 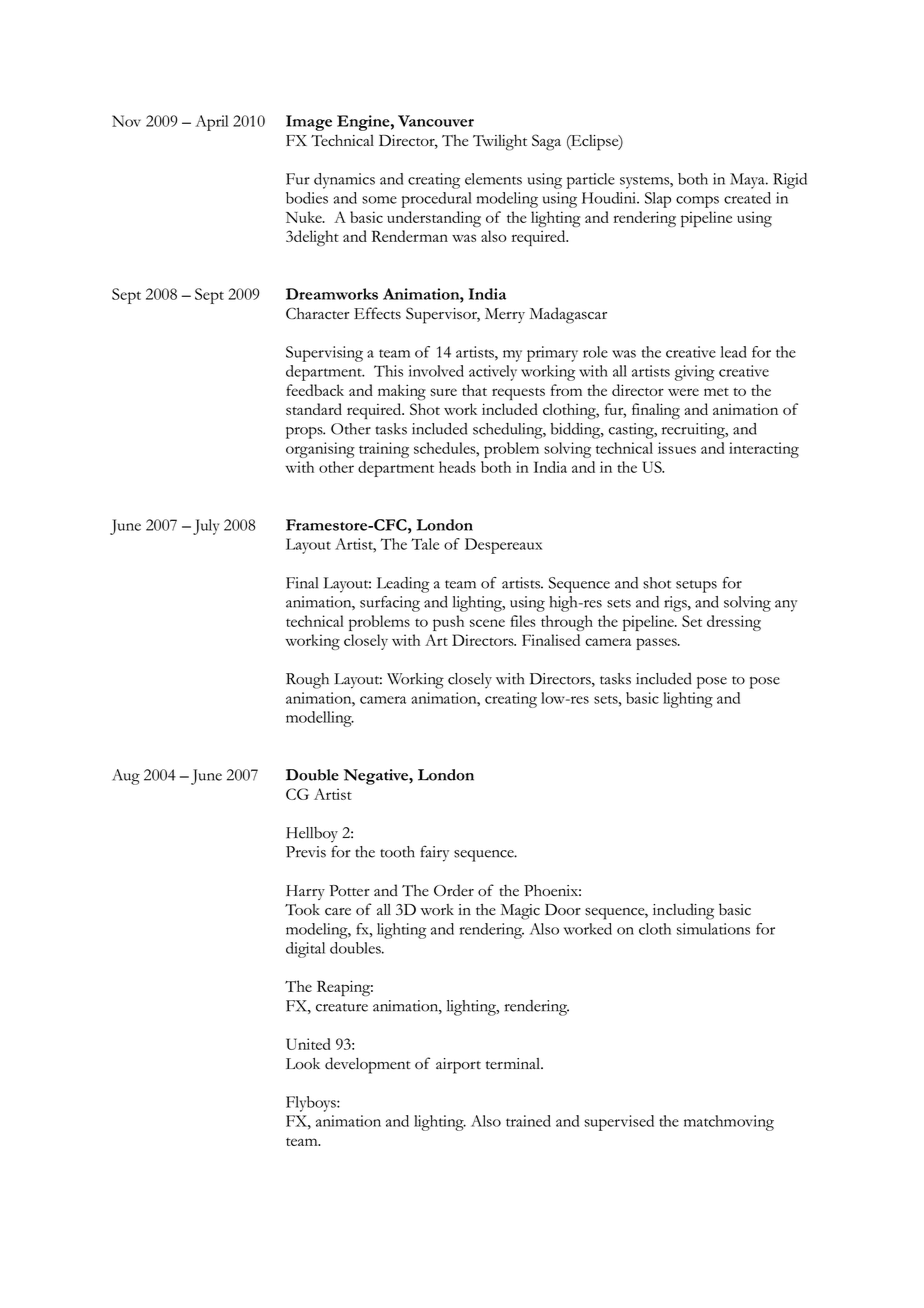 What do you see at coordinates (677, 448) in the screenshot?
I see `issues` at bounding box center [677, 448].
